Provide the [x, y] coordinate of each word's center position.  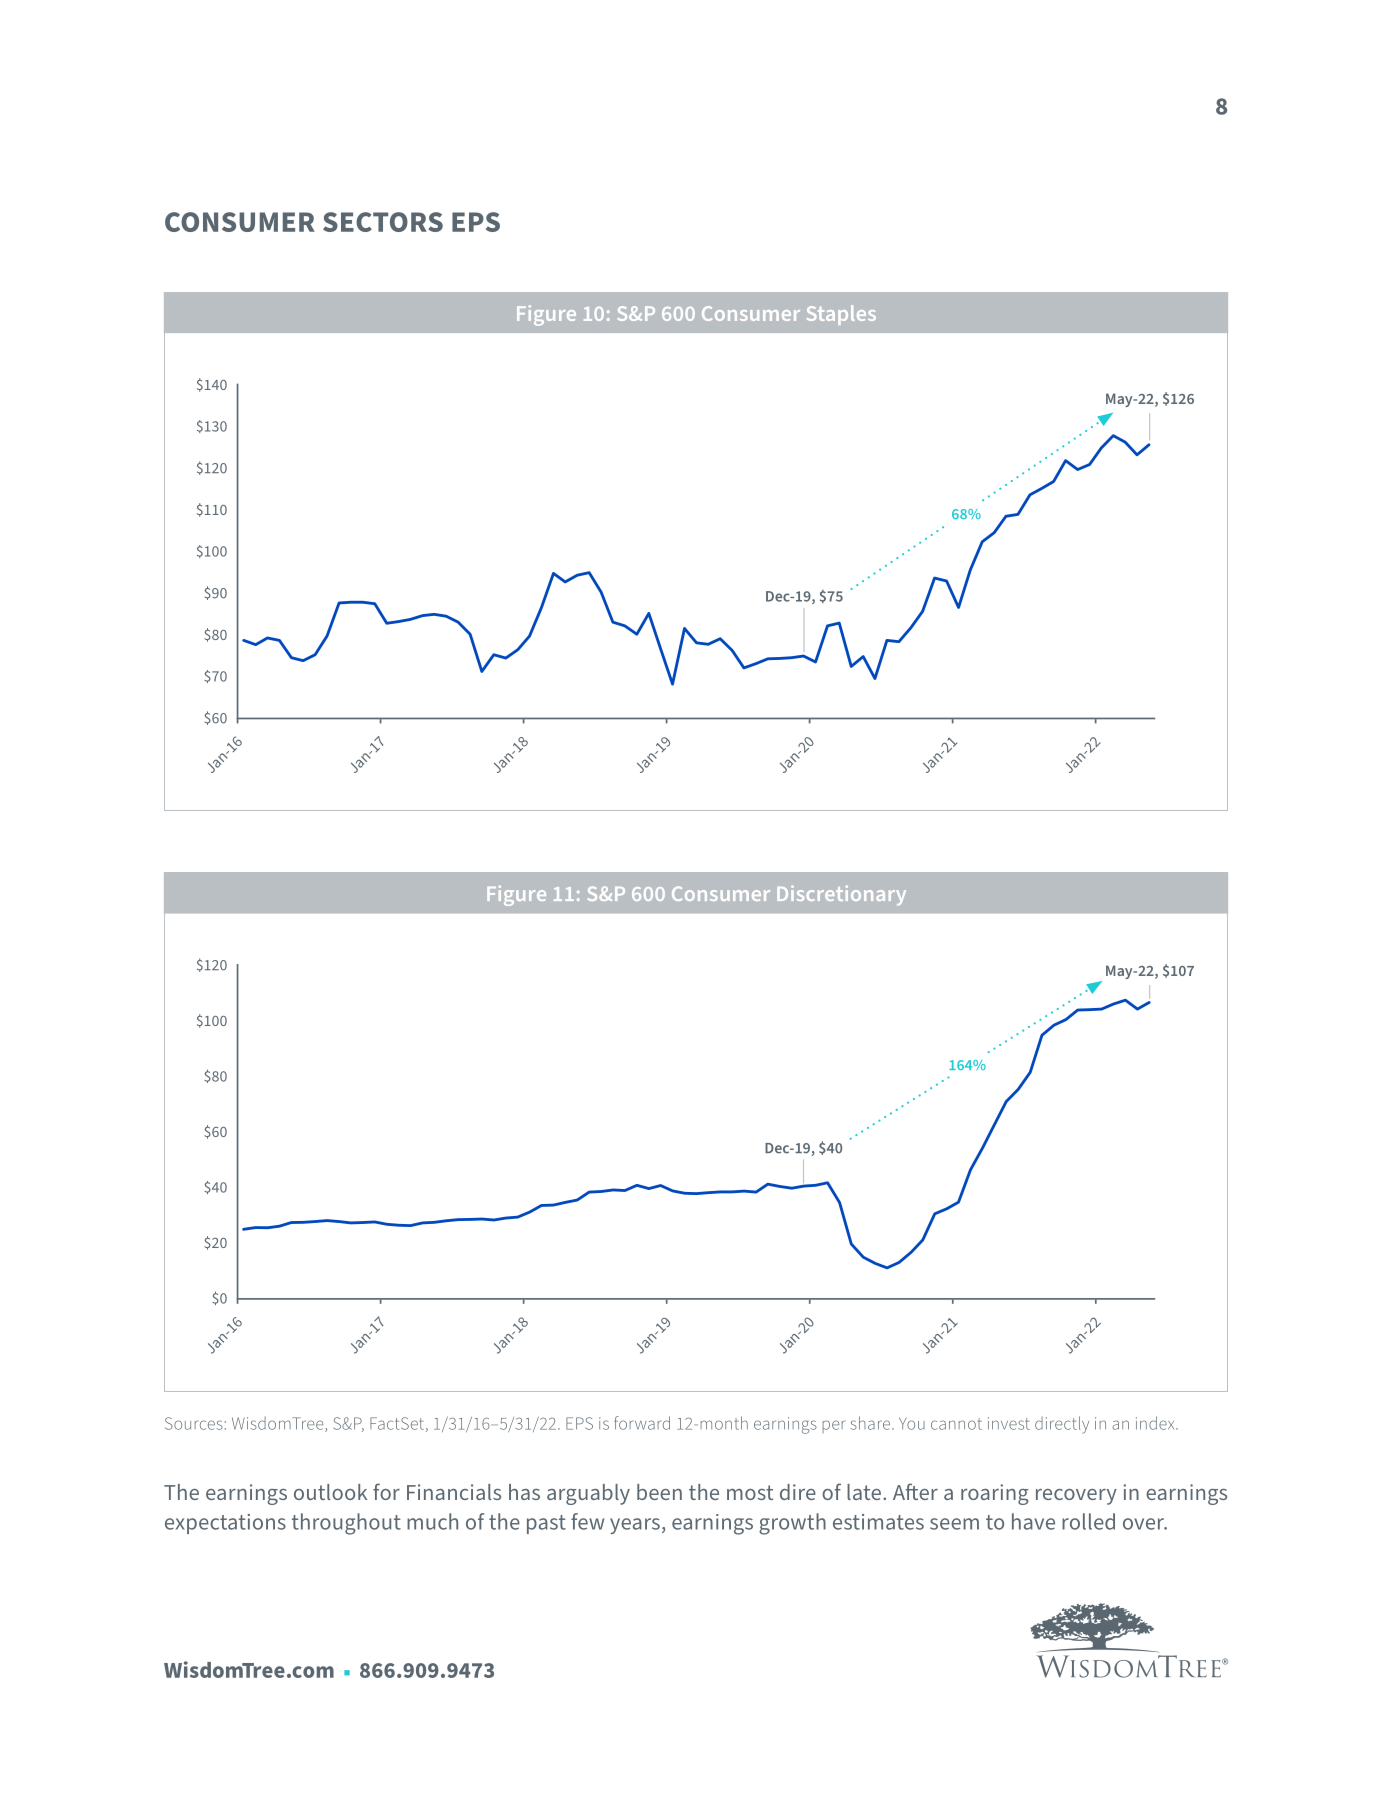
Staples [841, 315]
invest [1009, 1423]
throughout [346, 1524]
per [834, 1426]
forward [642, 1423]
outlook [330, 1492]
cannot [956, 1424]
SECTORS [383, 222]
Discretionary [841, 895]
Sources [194, 1423]
